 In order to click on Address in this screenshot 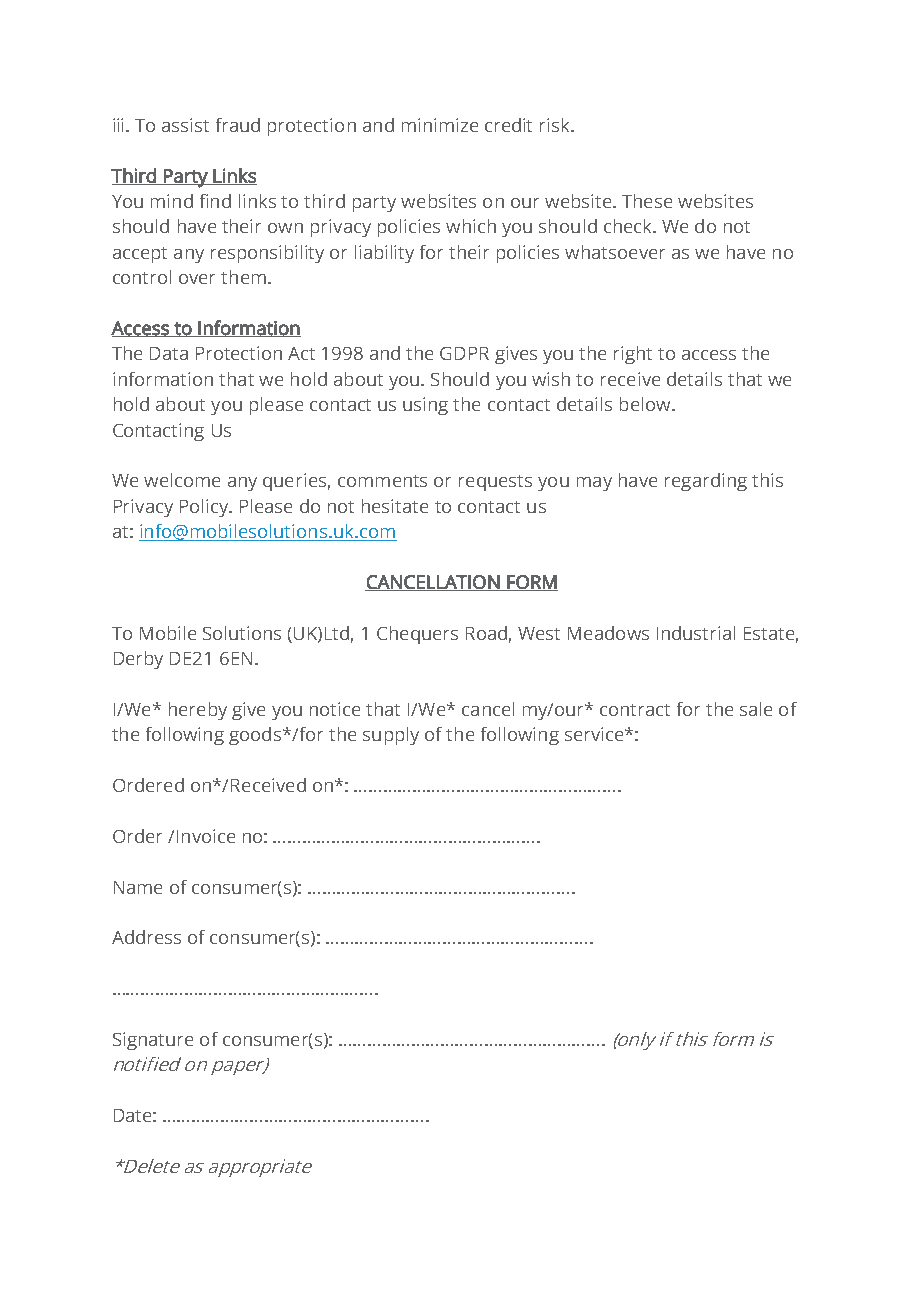, I will do `click(146, 937)`.
